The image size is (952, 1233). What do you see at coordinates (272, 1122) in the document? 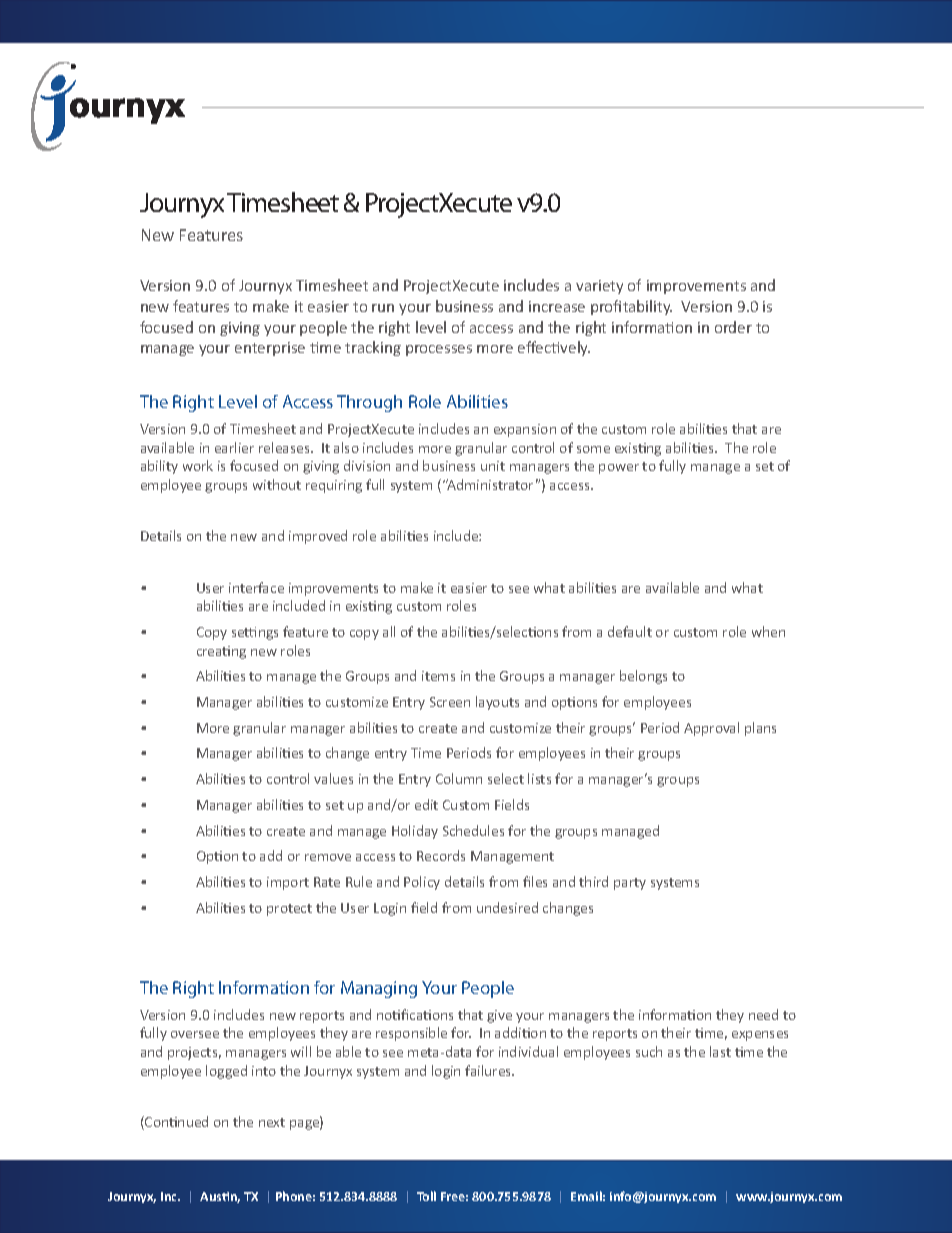
I see `next` at bounding box center [272, 1122].
